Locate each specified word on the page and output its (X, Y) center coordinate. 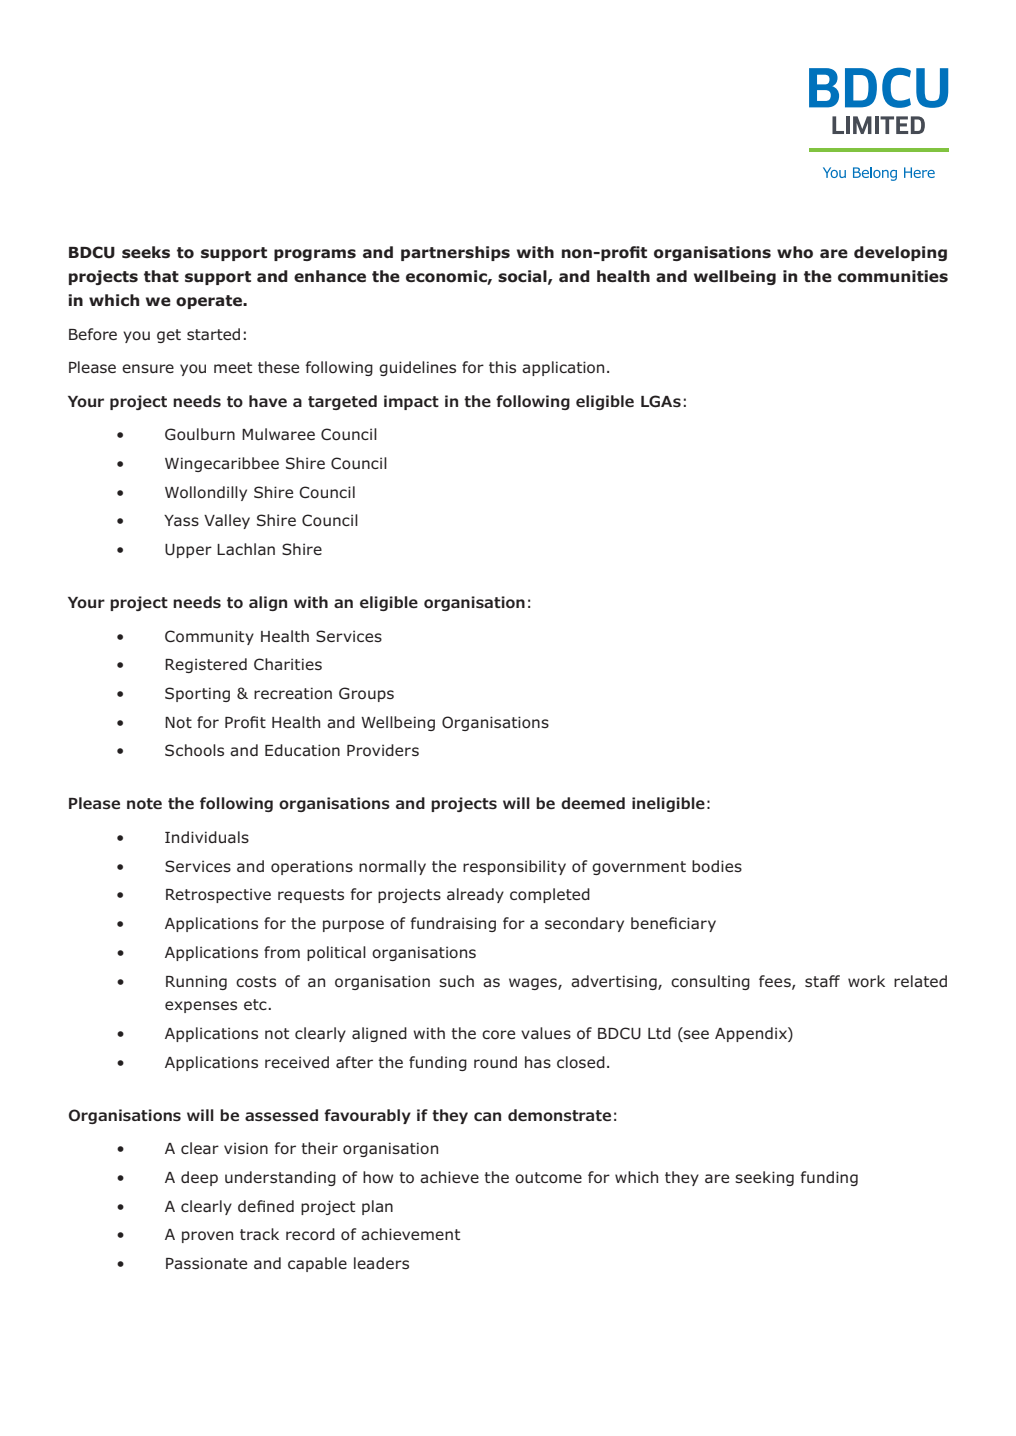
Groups (366, 694)
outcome (548, 1178)
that (161, 276)
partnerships (455, 253)
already (475, 895)
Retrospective (218, 895)
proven (207, 1237)
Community (209, 637)
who (795, 252)
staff (822, 981)
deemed (593, 803)
